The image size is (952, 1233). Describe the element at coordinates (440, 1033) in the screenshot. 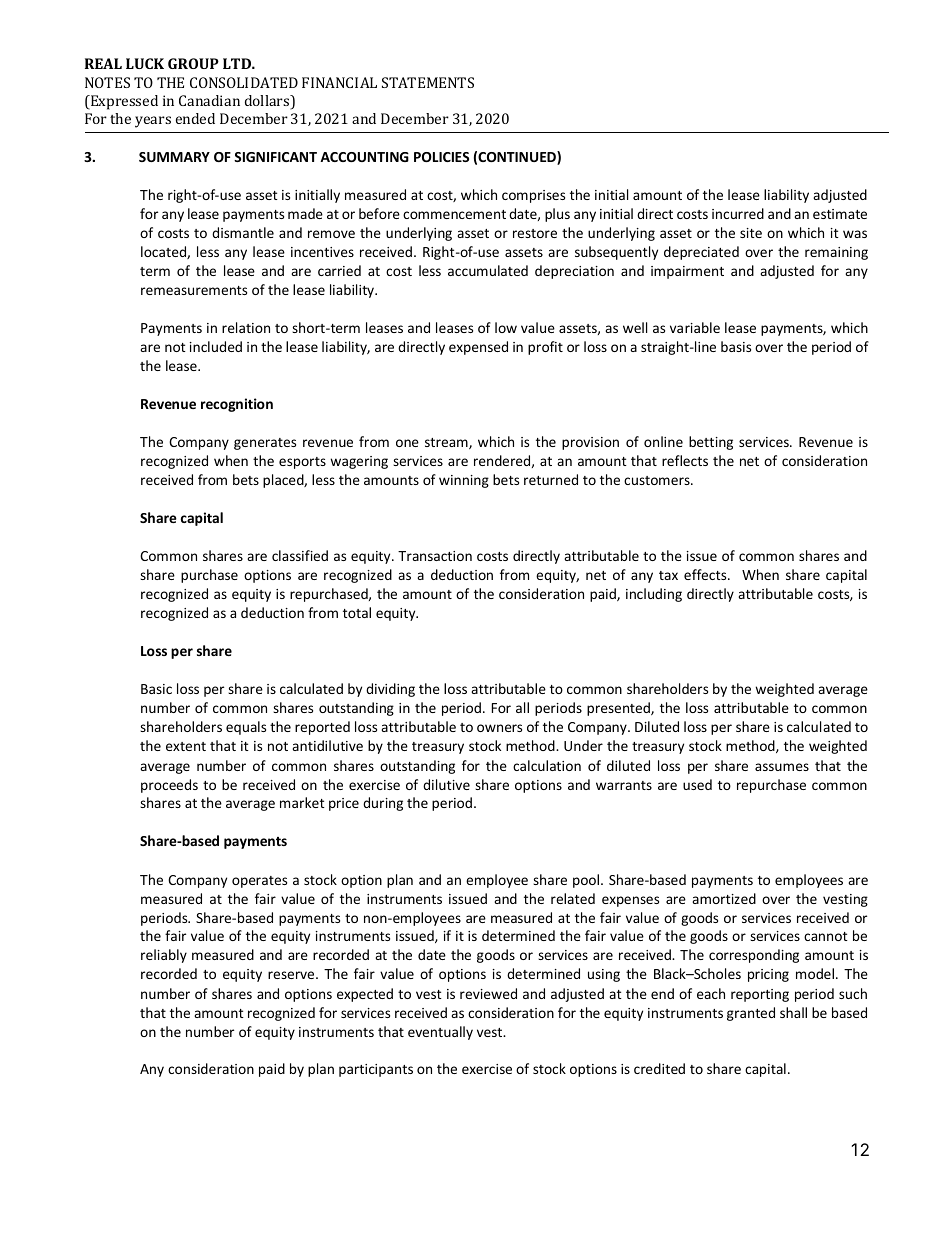

I see `eventually` at that location.
